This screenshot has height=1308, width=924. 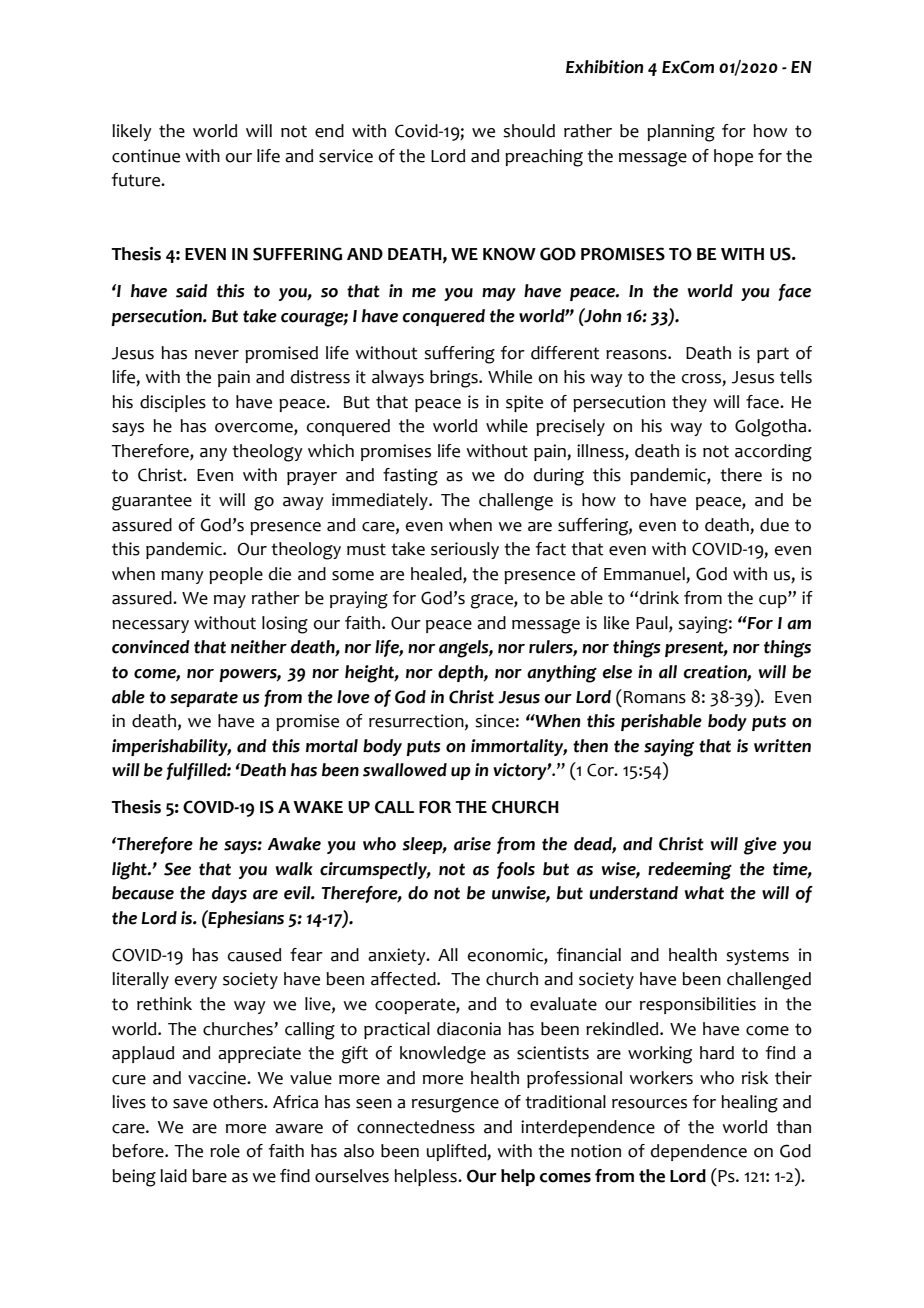 I want to click on planning, so click(x=681, y=133).
